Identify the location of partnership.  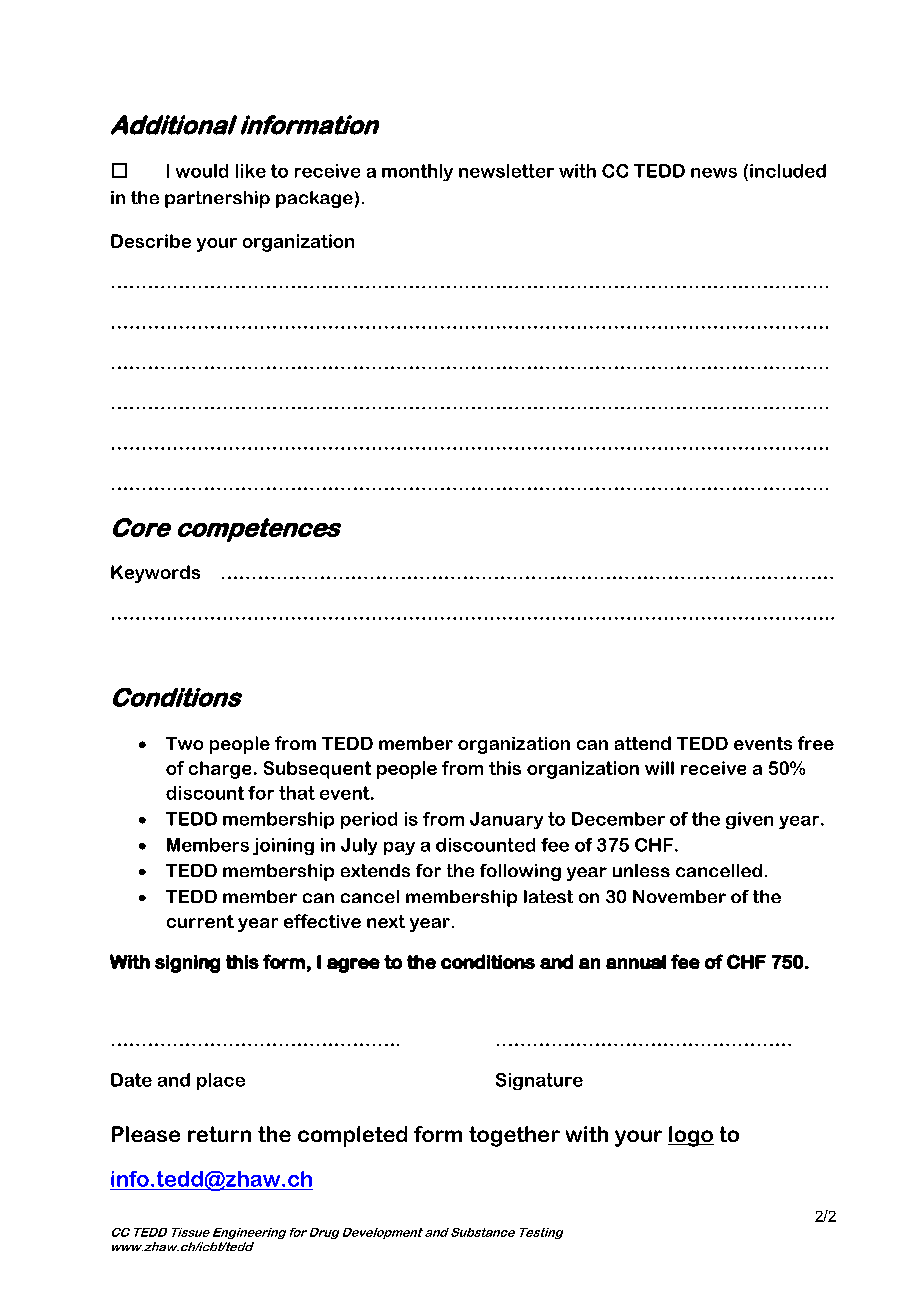
(217, 199).
